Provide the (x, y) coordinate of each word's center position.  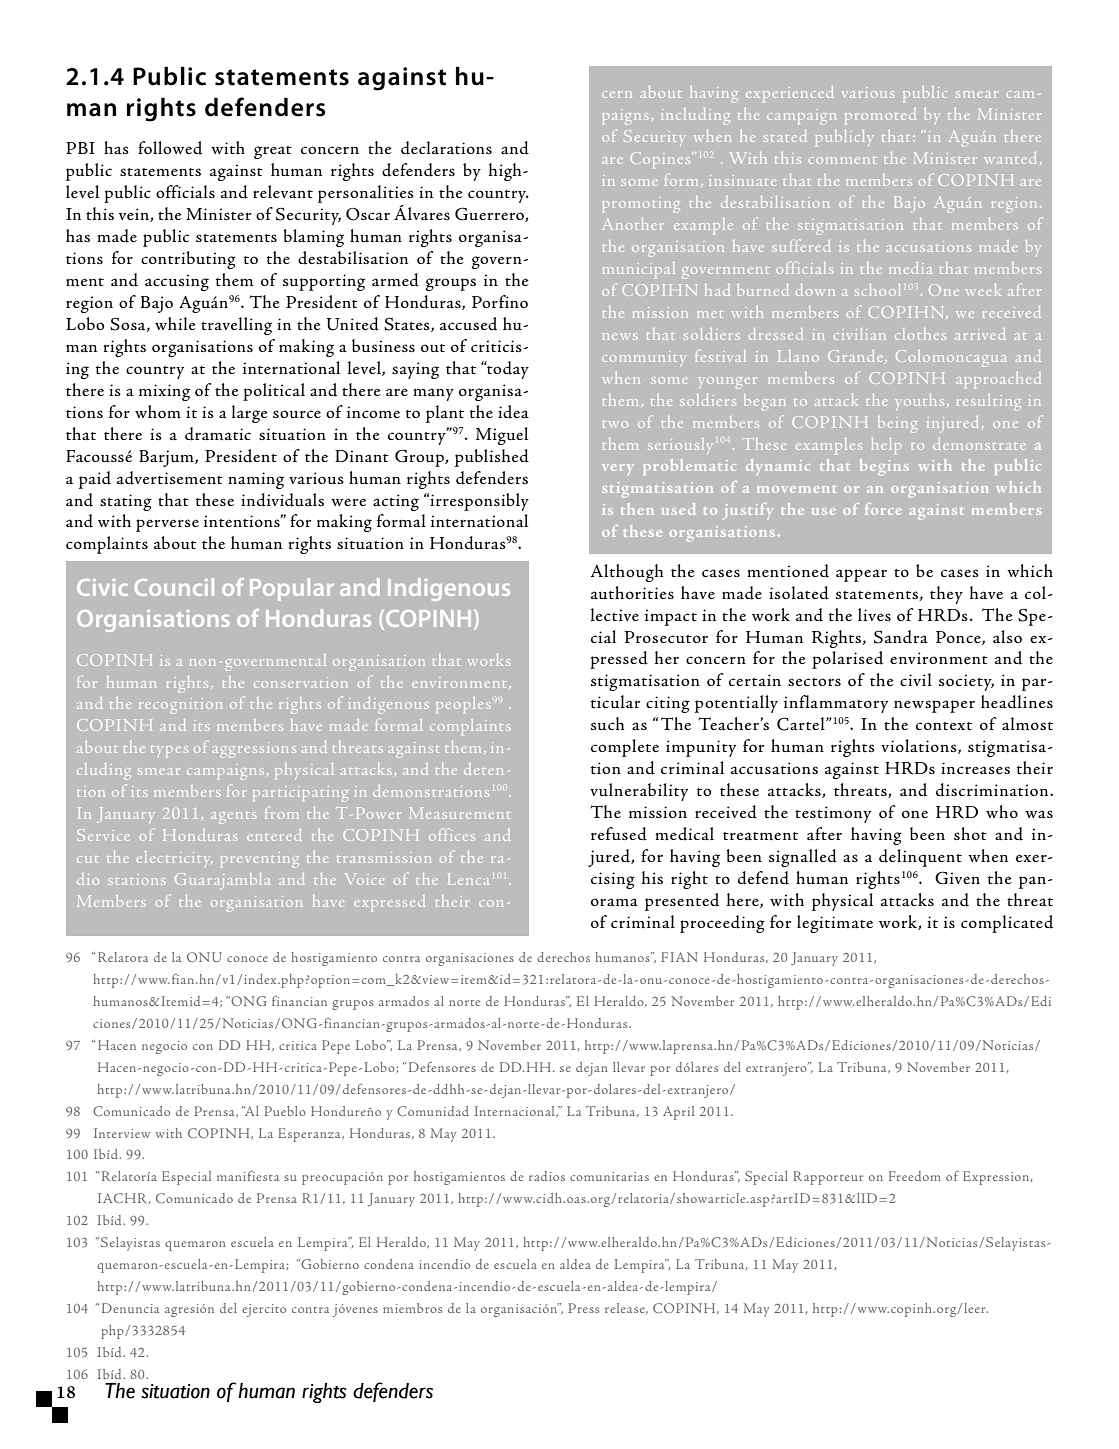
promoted (880, 116)
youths (919, 402)
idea (513, 412)
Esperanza (310, 1135)
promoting (641, 205)
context (944, 726)
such (607, 723)
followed (170, 148)
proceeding (722, 924)
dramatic (218, 434)
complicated (1007, 924)
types (169, 751)
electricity (174, 858)
